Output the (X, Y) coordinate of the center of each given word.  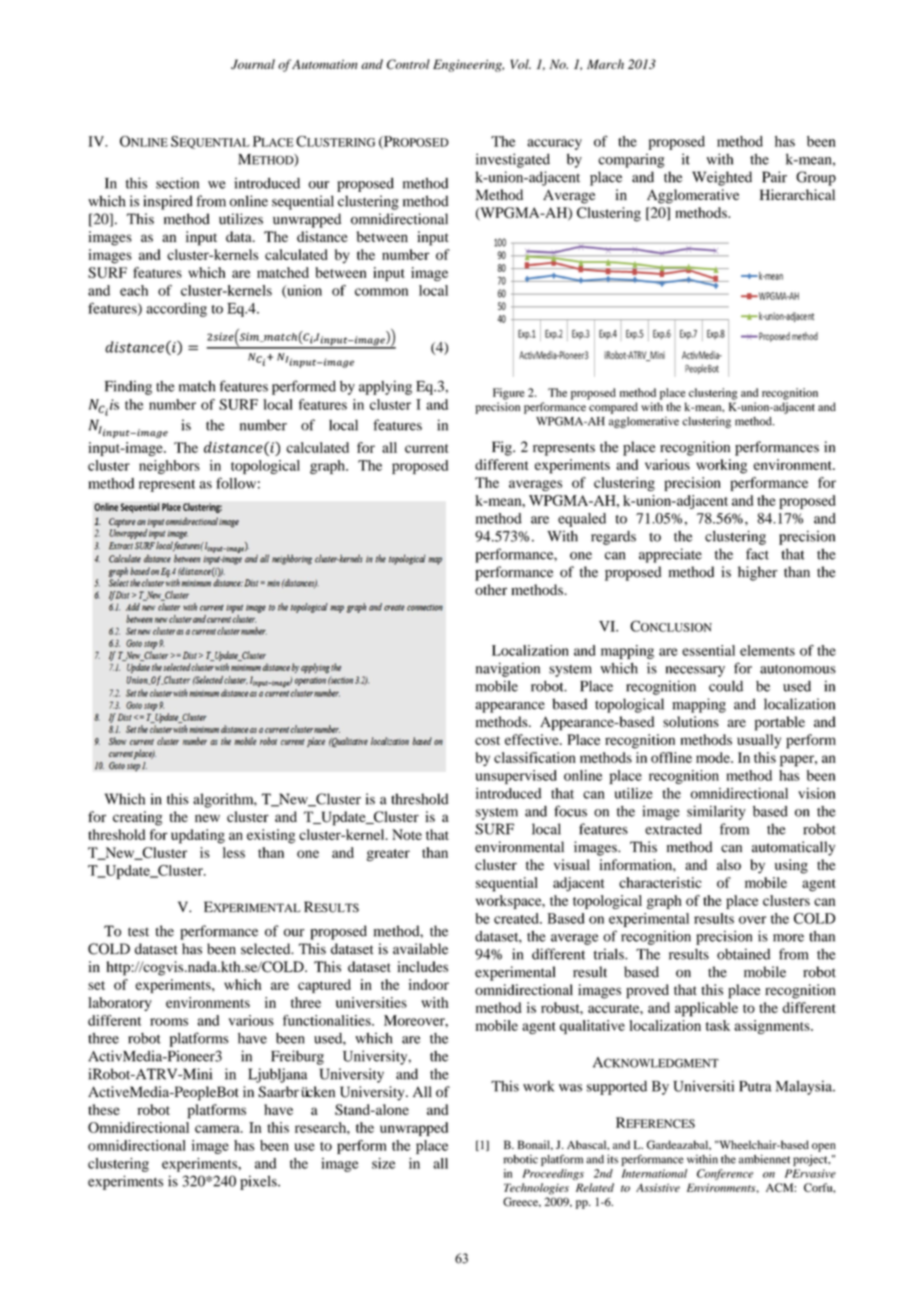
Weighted (722, 178)
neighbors (169, 467)
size (383, 1163)
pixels (259, 1182)
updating (198, 836)
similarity (716, 812)
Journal (253, 64)
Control (408, 64)
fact (757, 554)
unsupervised (516, 777)
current (426, 448)
